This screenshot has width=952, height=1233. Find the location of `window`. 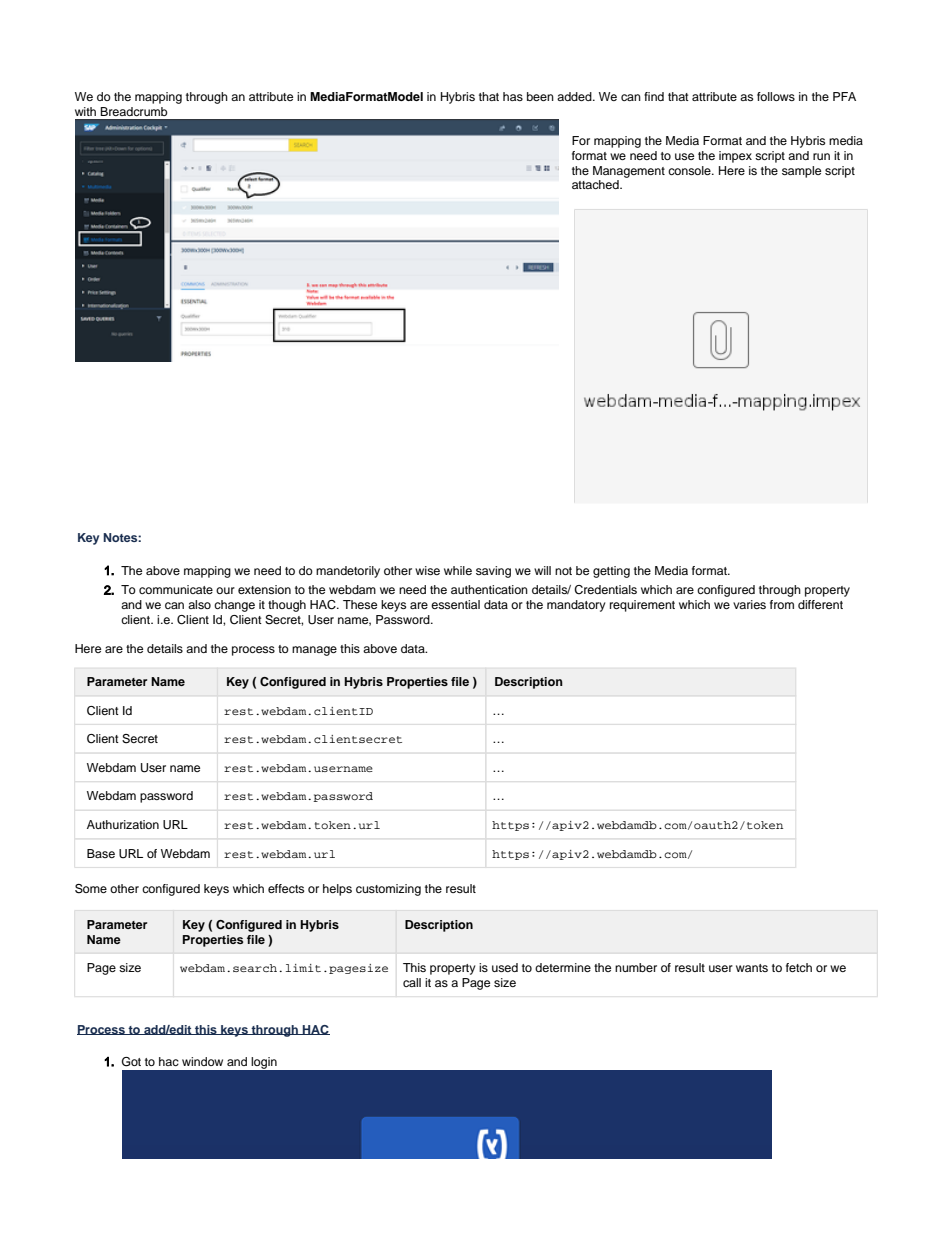

window is located at coordinates (202, 1061).
